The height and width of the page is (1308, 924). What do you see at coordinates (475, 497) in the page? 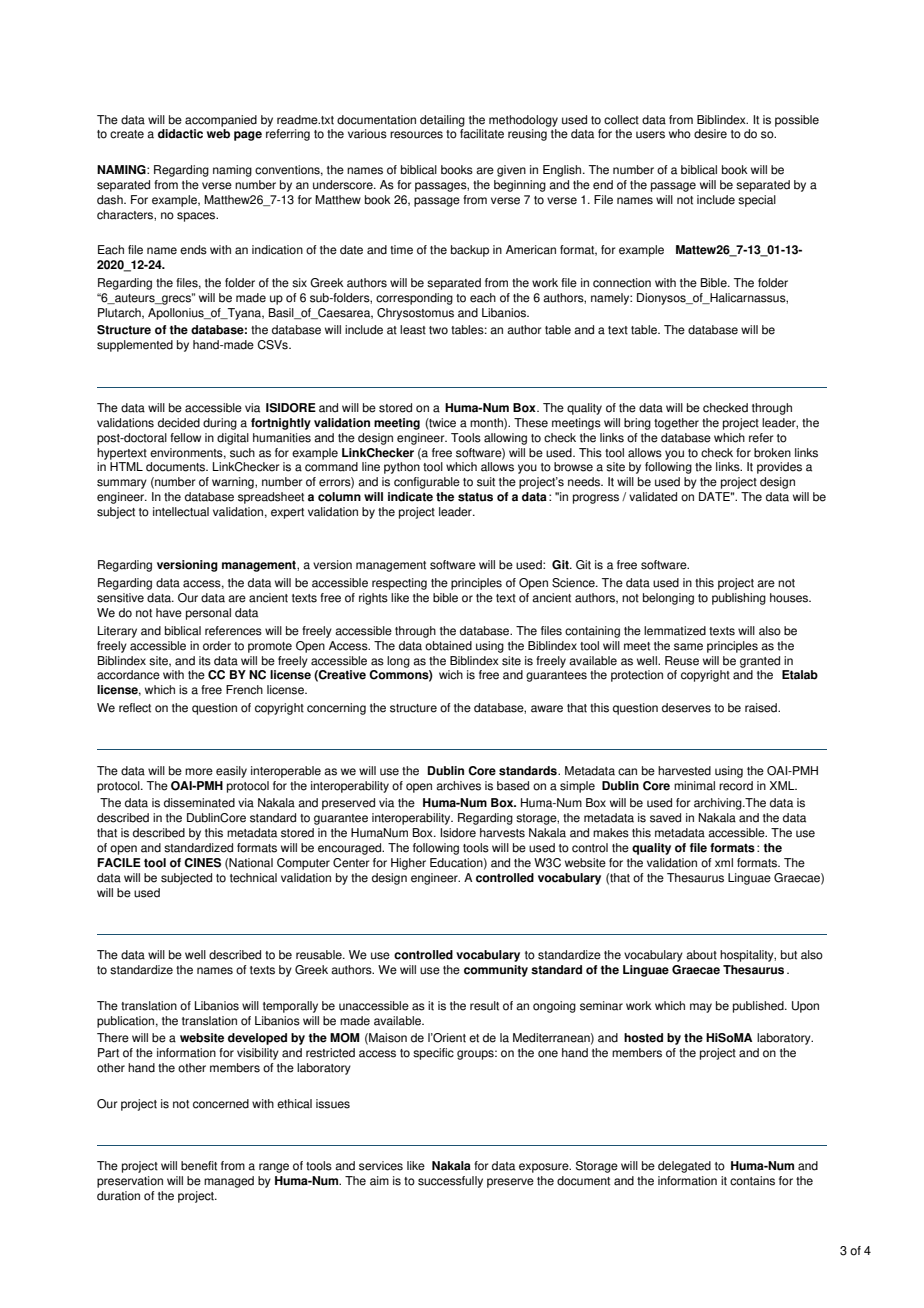
I see `status` at bounding box center [475, 497].
